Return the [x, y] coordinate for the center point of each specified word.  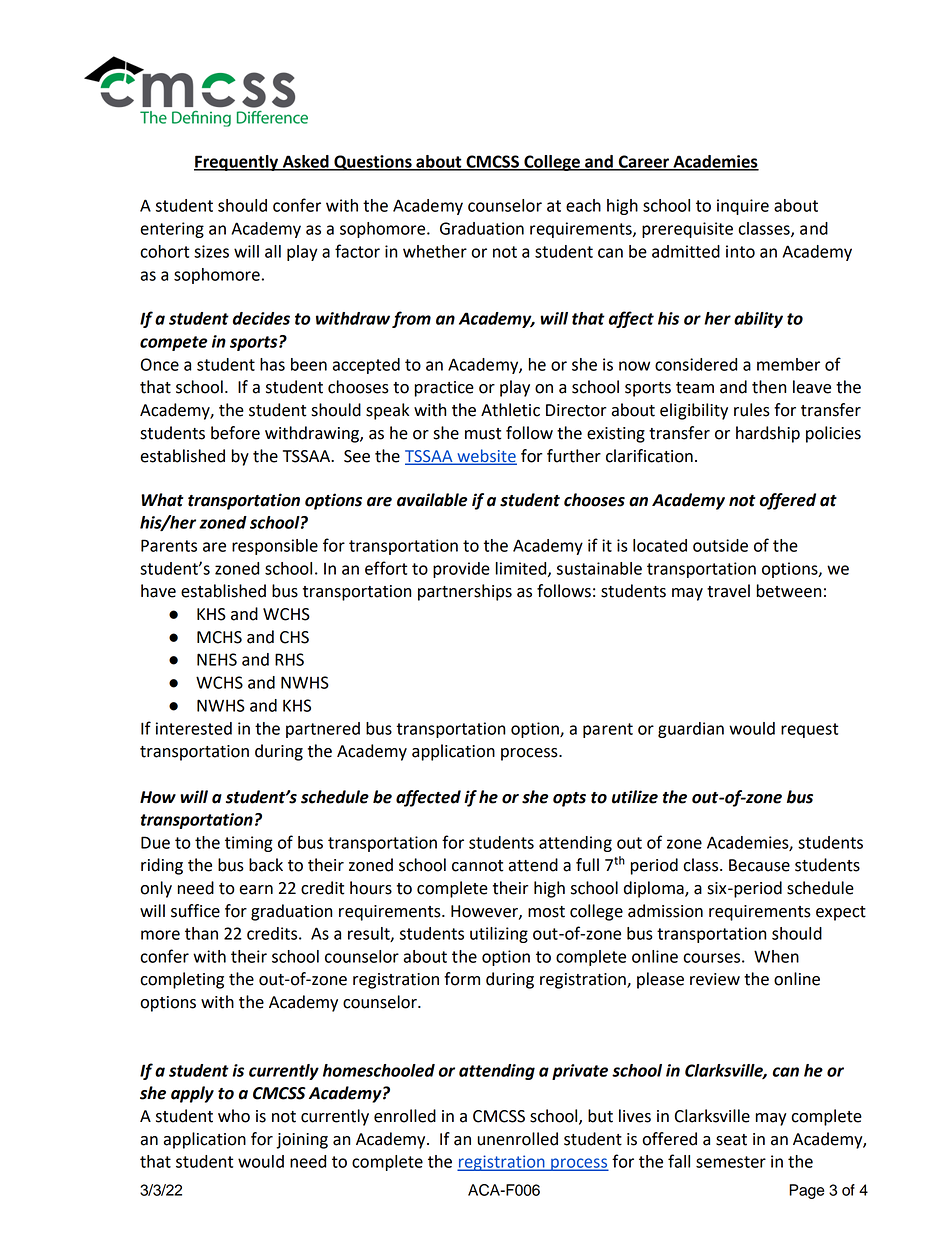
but [600, 1116]
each [583, 205]
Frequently [237, 163]
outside [720, 545]
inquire [743, 207]
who [234, 1116]
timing [249, 844]
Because [759, 865]
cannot [477, 866]
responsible [275, 547]
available [432, 500]
